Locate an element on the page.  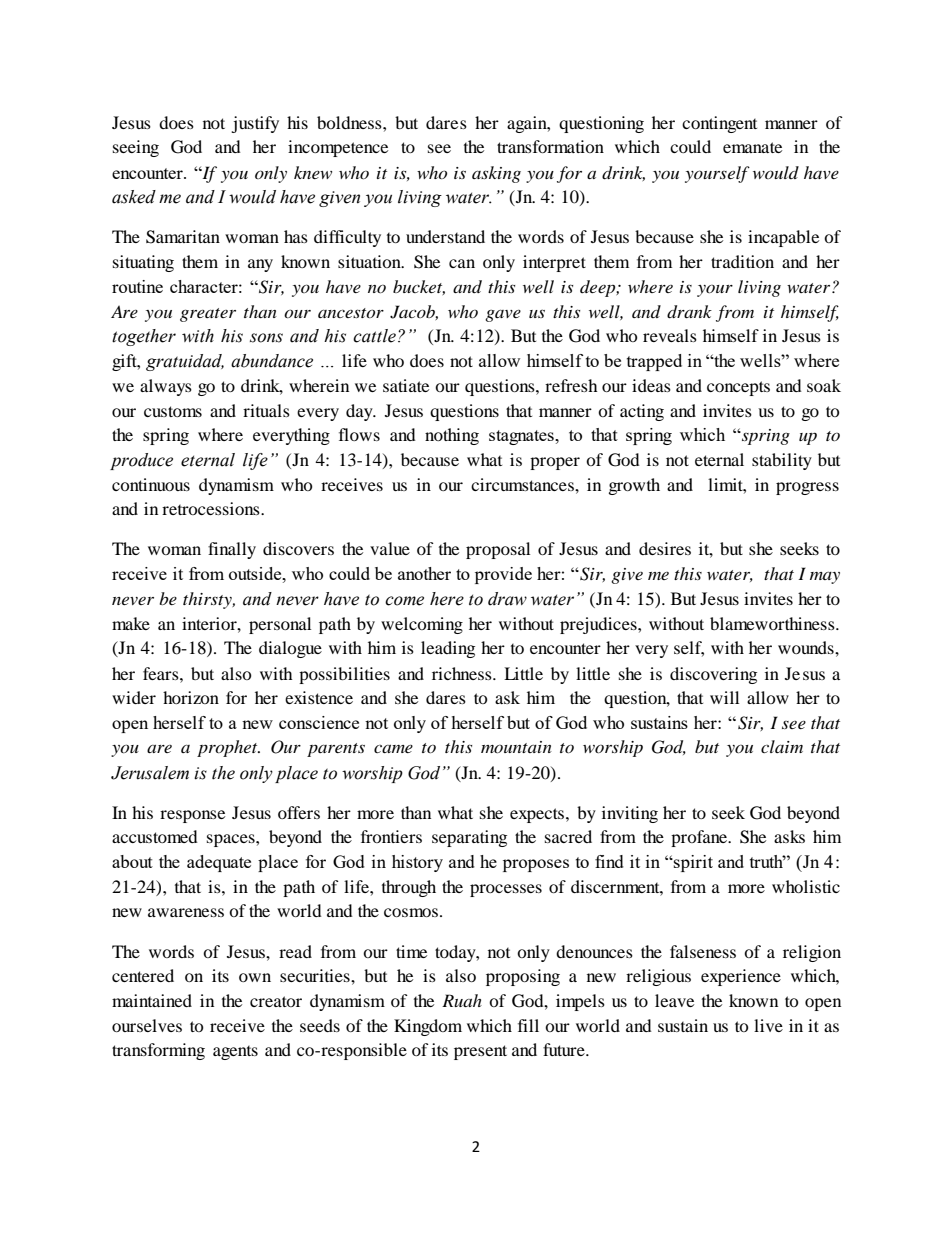
satiate is located at coordinates (406, 385).
